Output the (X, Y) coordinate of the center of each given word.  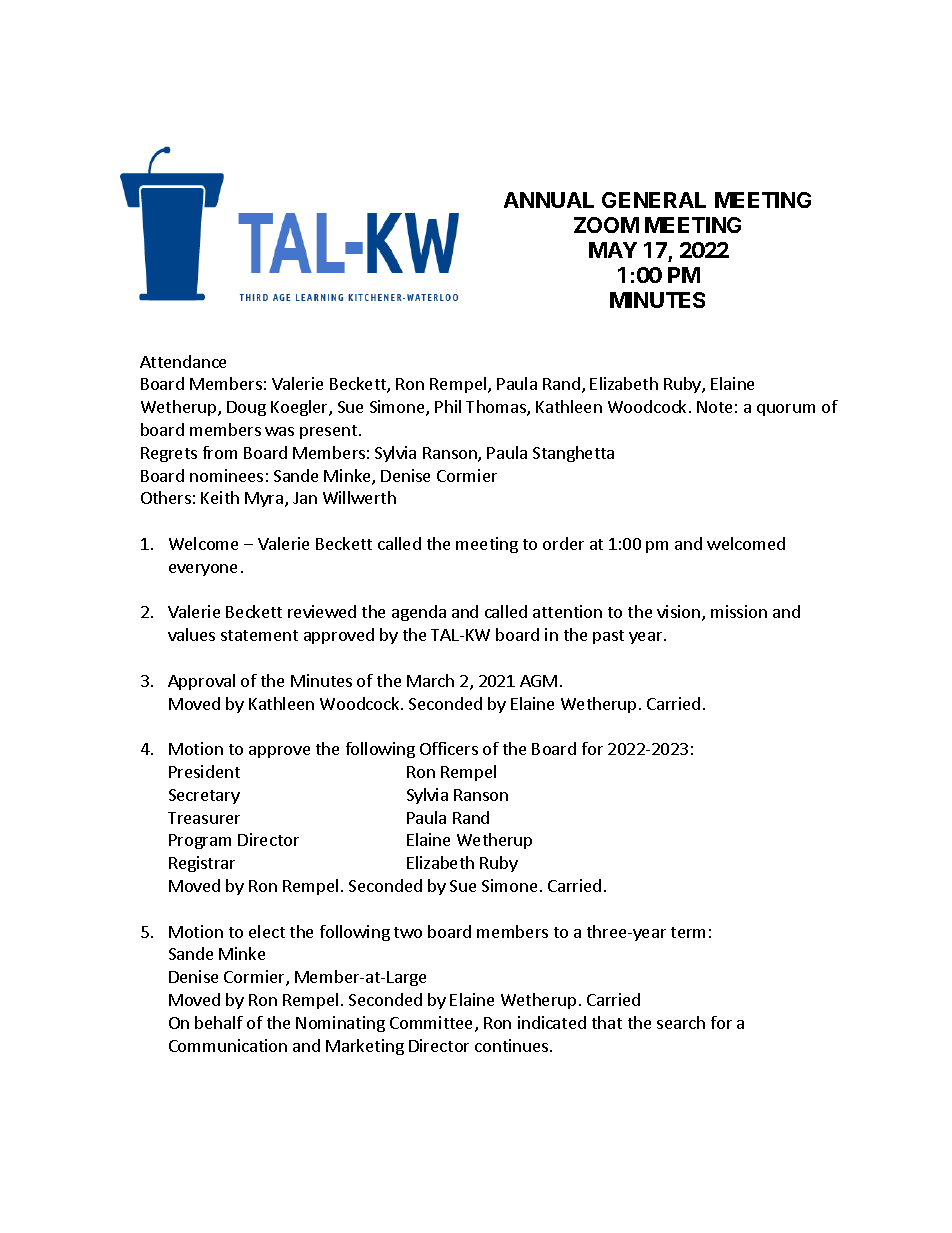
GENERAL (654, 200)
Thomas (497, 408)
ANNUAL (549, 200)
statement (259, 635)
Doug (246, 408)
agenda (419, 613)
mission (739, 611)
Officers (449, 748)
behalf (219, 1022)
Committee (433, 1024)
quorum (786, 410)
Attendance (183, 361)
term (688, 932)
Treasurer (204, 818)
